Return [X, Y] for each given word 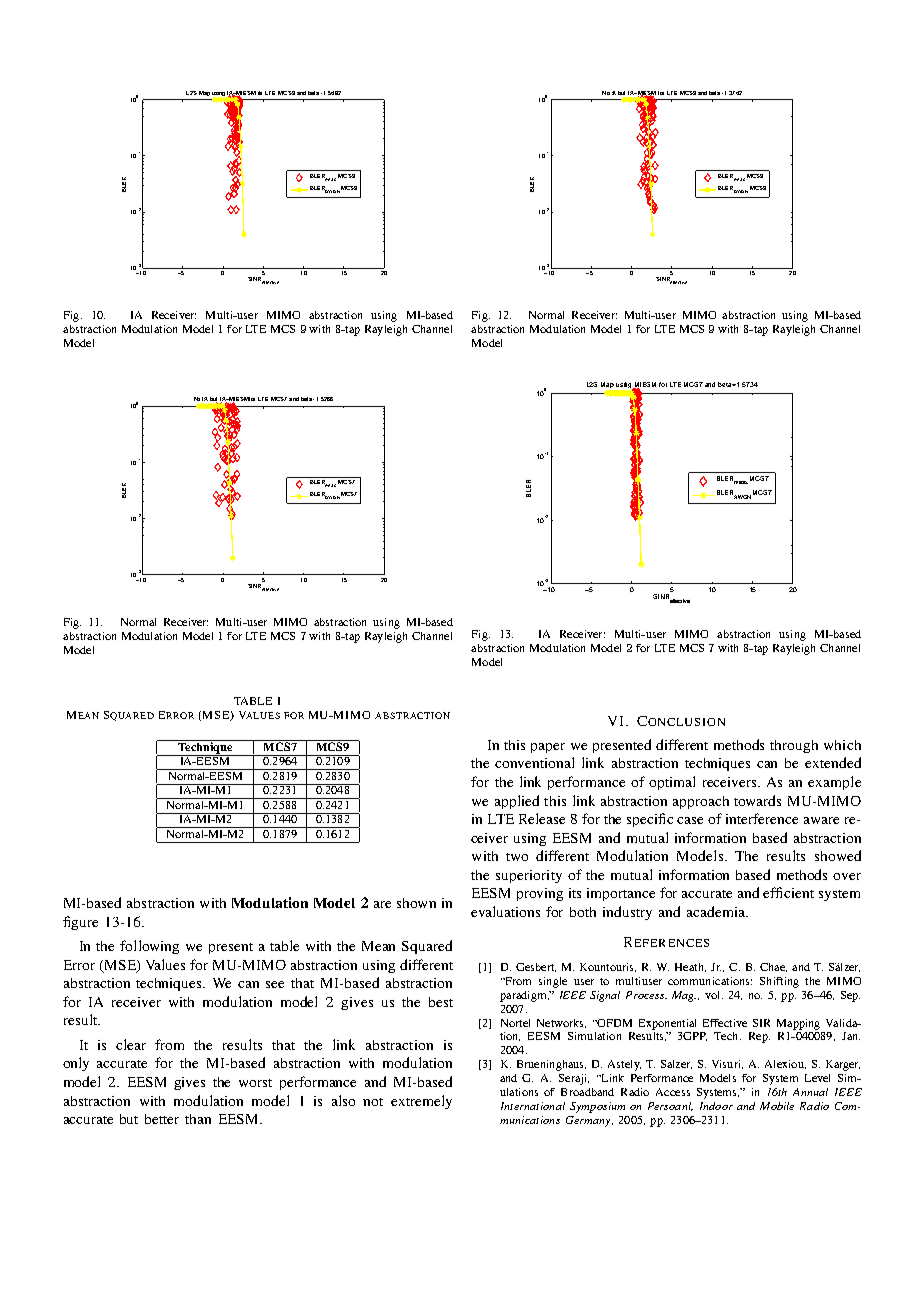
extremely [421, 1102]
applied [517, 802]
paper [548, 748]
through [794, 746]
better [162, 1119]
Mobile [777, 1106]
